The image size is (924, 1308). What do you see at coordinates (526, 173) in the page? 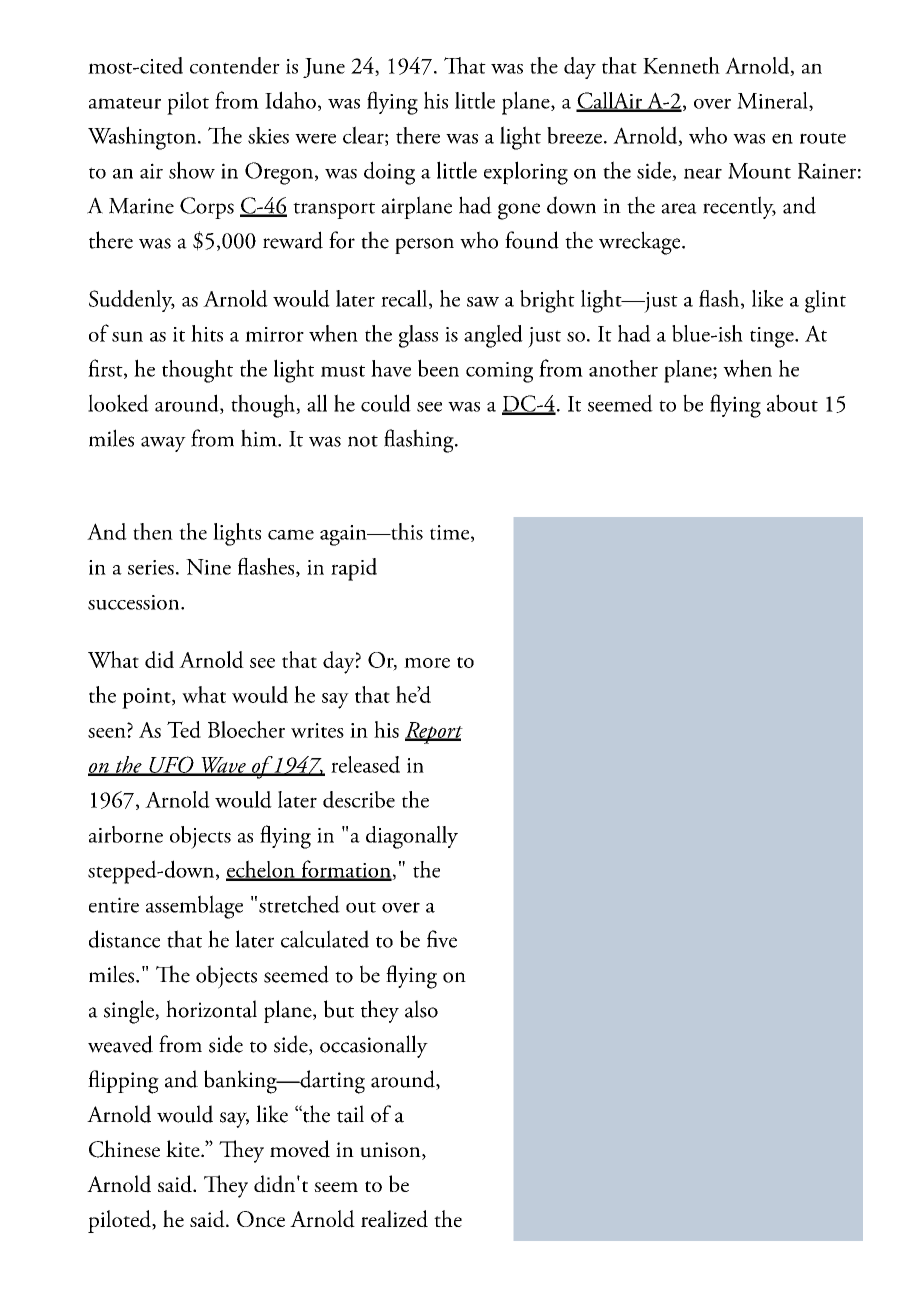
I see `exploring` at bounding box center [526, 173].
